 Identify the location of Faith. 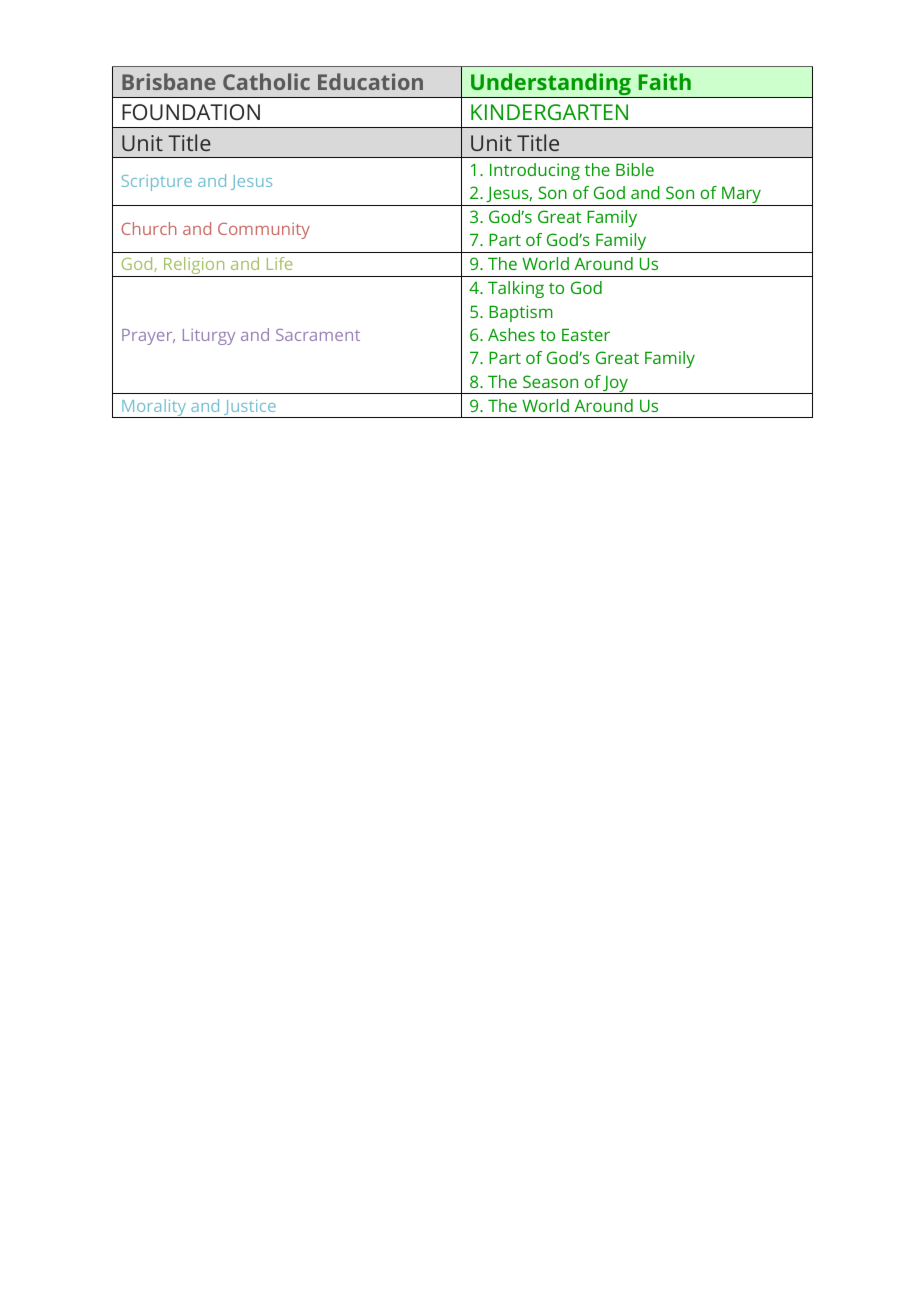
(664, 81).
